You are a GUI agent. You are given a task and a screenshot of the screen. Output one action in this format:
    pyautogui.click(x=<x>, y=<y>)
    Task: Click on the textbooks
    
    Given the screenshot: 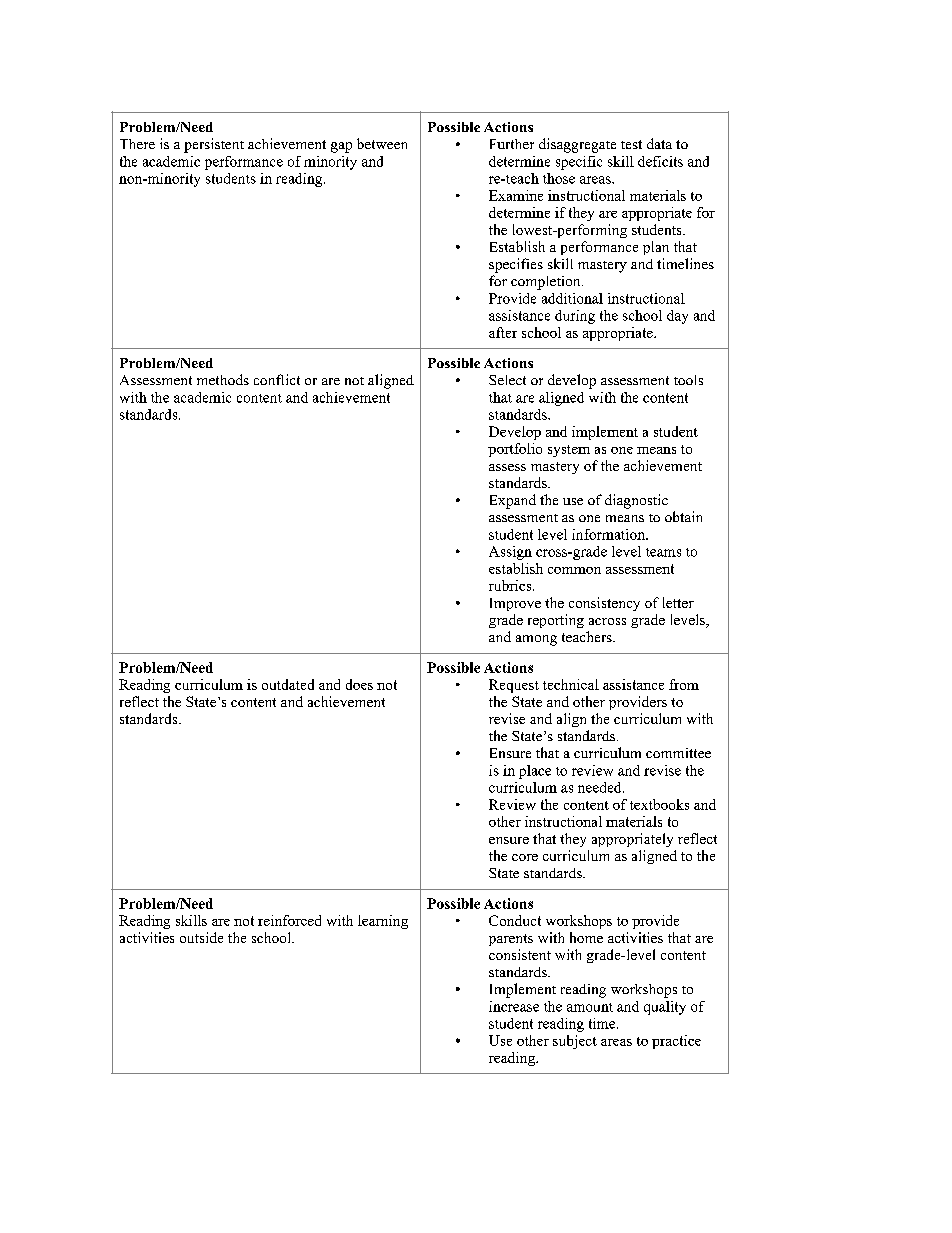 What is the action you would take?
    pyautogui.click(x=659, y=804)
